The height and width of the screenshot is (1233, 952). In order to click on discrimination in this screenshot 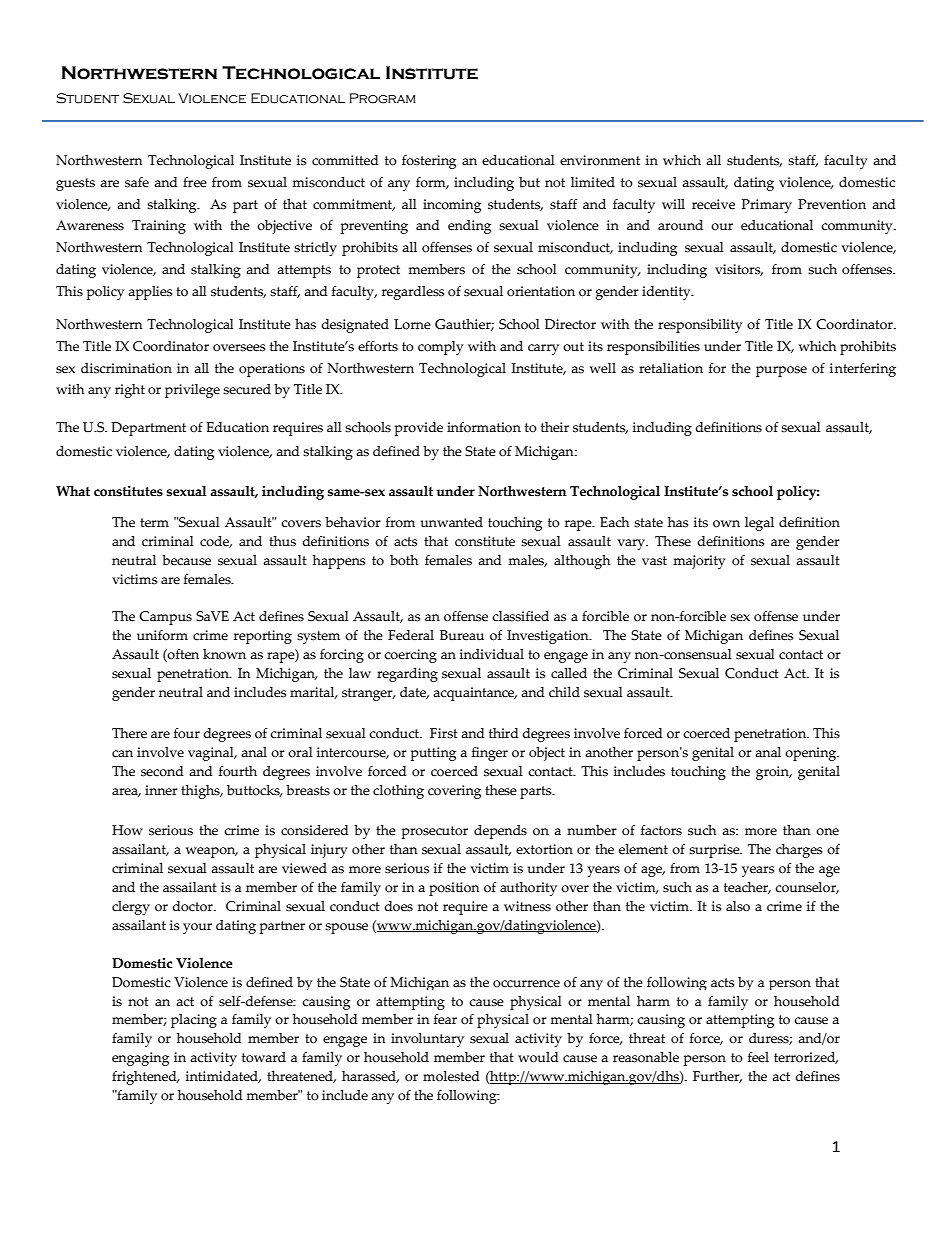, I will do `click(126, 368)`.
